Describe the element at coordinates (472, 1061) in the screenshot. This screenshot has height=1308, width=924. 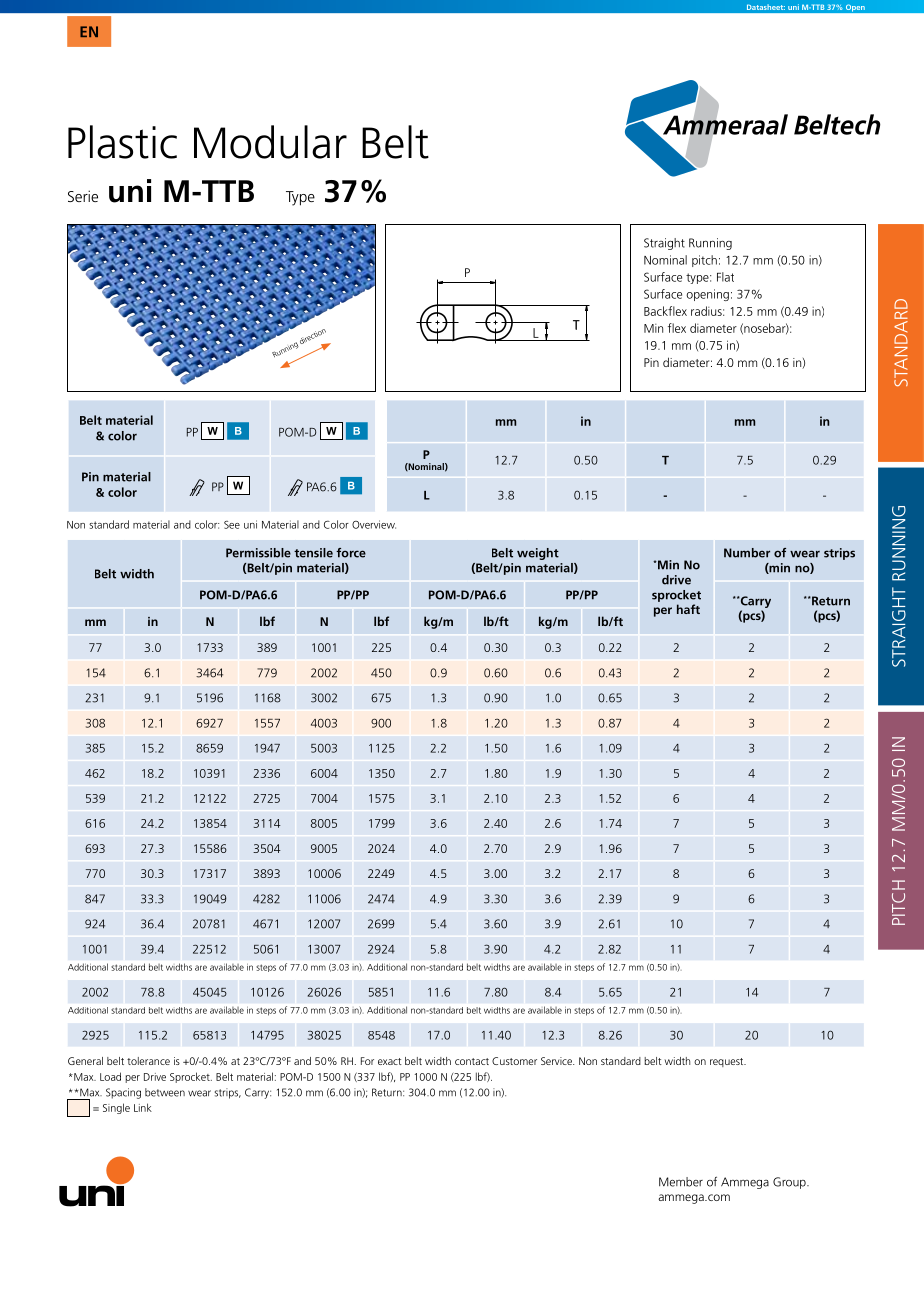
I see `contact` at that location.
